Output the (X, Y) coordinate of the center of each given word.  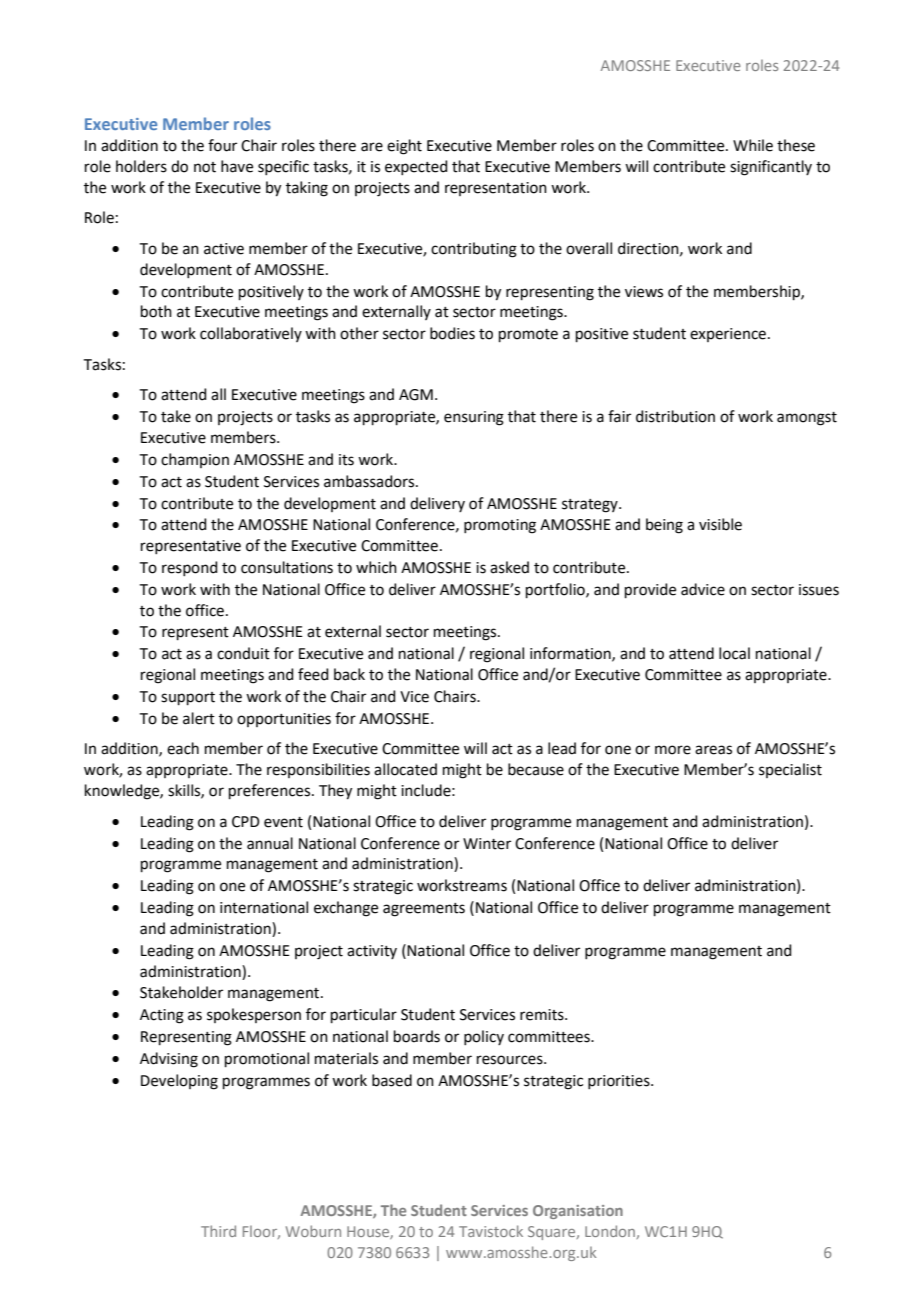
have (237, 166)
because (536, 769)
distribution (675, 416)
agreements (424, 910)
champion (195, 460)
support (188, 698)
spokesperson (254, 1015)
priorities (620, 1082)
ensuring (474, 418)
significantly (771, 168)
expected (416, 167)
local (734, 653)
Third (218, 1231)
